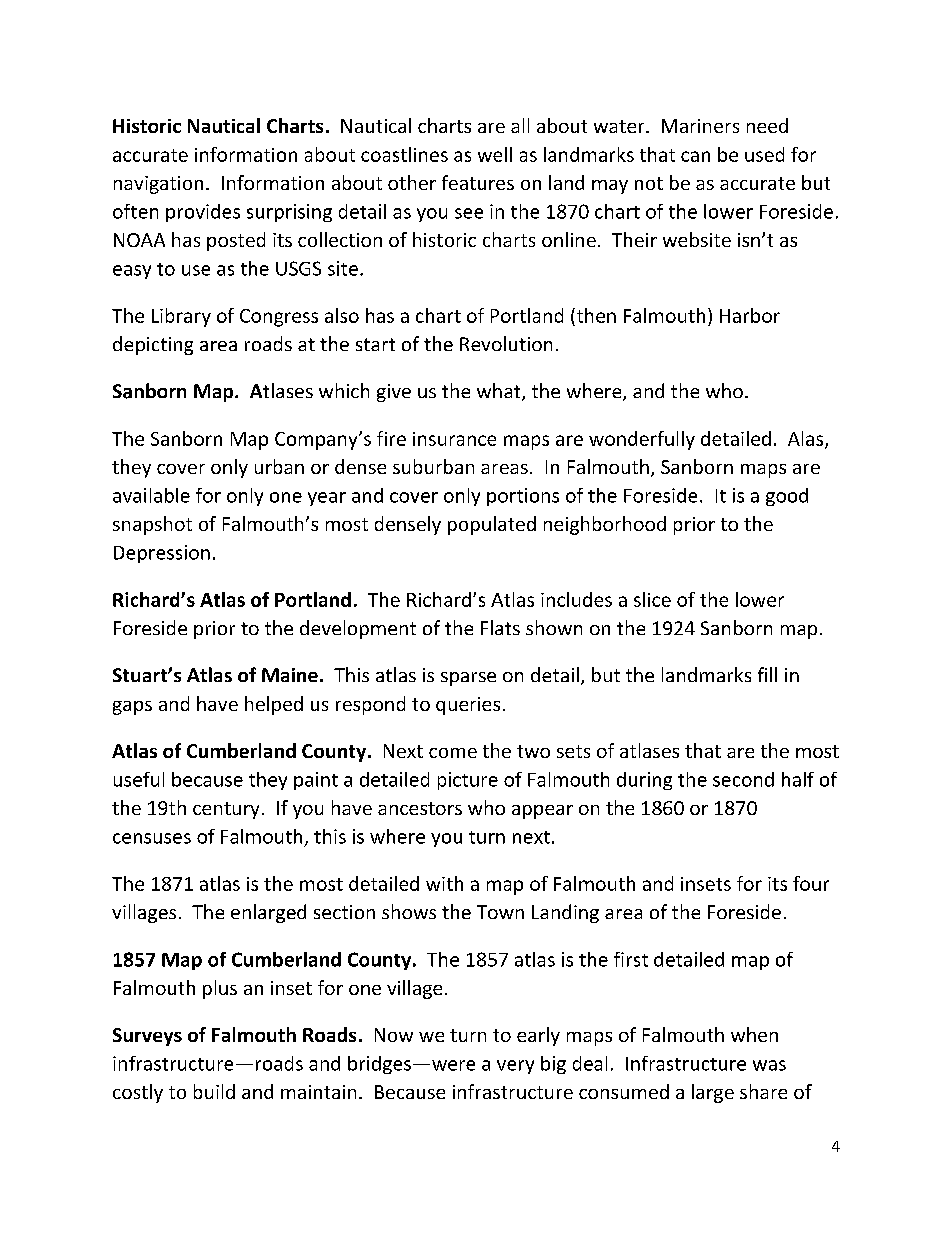  Describe the element at coordinates (695, 156) in the screenshot. I see `can` at that location.
